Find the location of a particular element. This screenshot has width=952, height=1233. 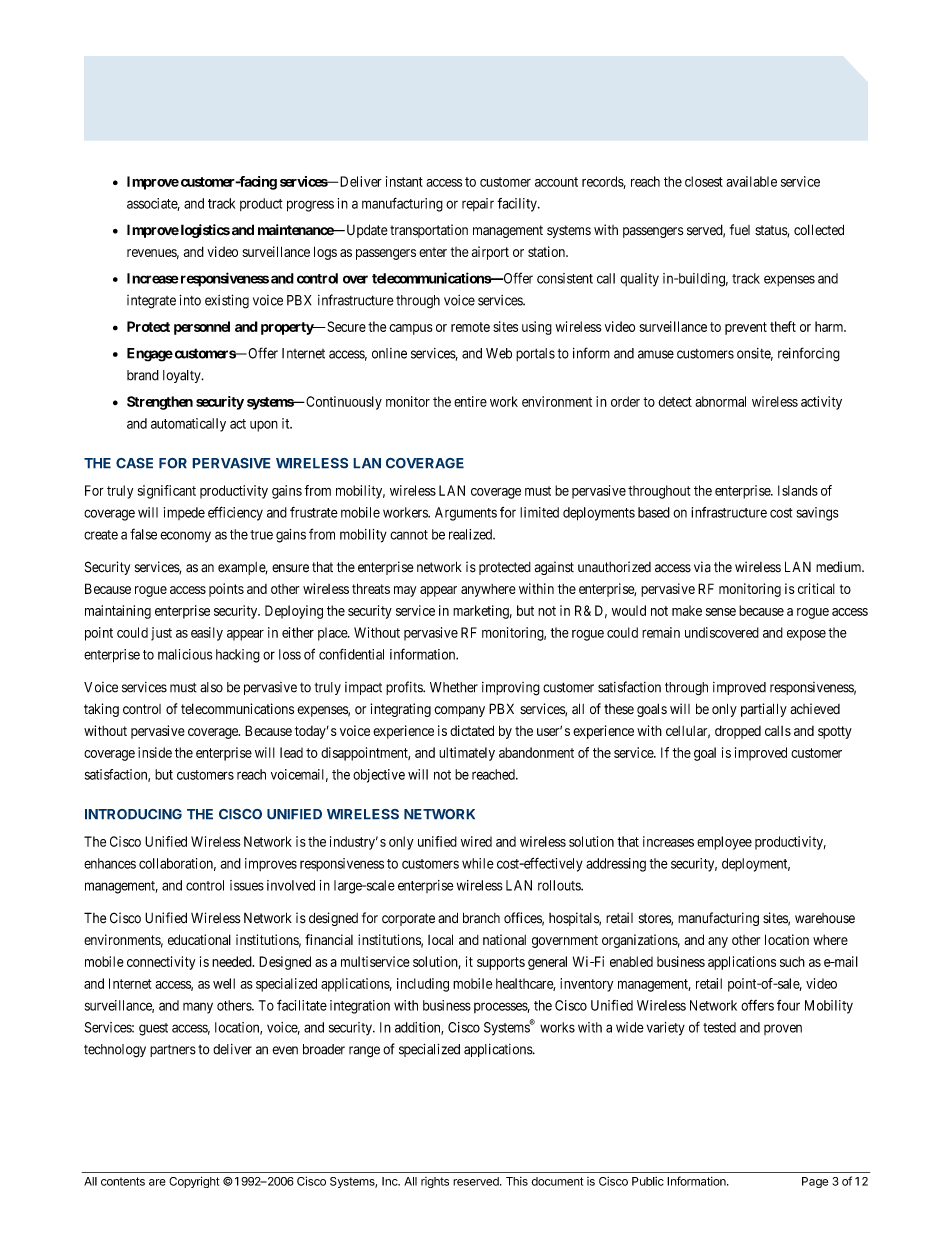

educational is located at coordinates (199, 939).
